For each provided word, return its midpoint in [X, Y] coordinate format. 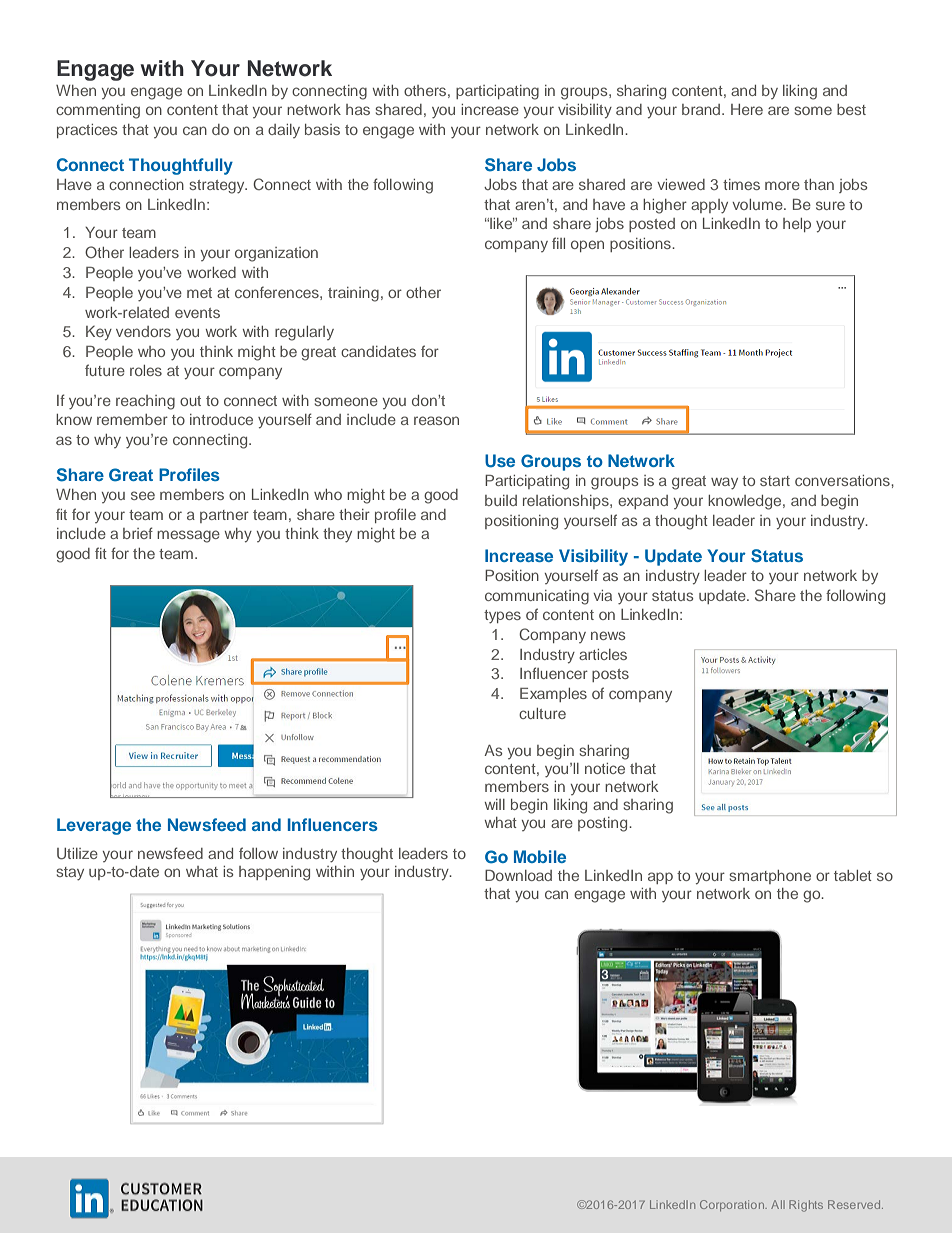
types [502, 617]
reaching [145, 402]
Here [747, 109]
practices [87, 131]
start [775, 481]
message [188, 536]
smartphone [770, 877]
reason [436, 420]
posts [610, 675]
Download [518, 875]
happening [274, 873]
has [358, 109]
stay [70, 874]
